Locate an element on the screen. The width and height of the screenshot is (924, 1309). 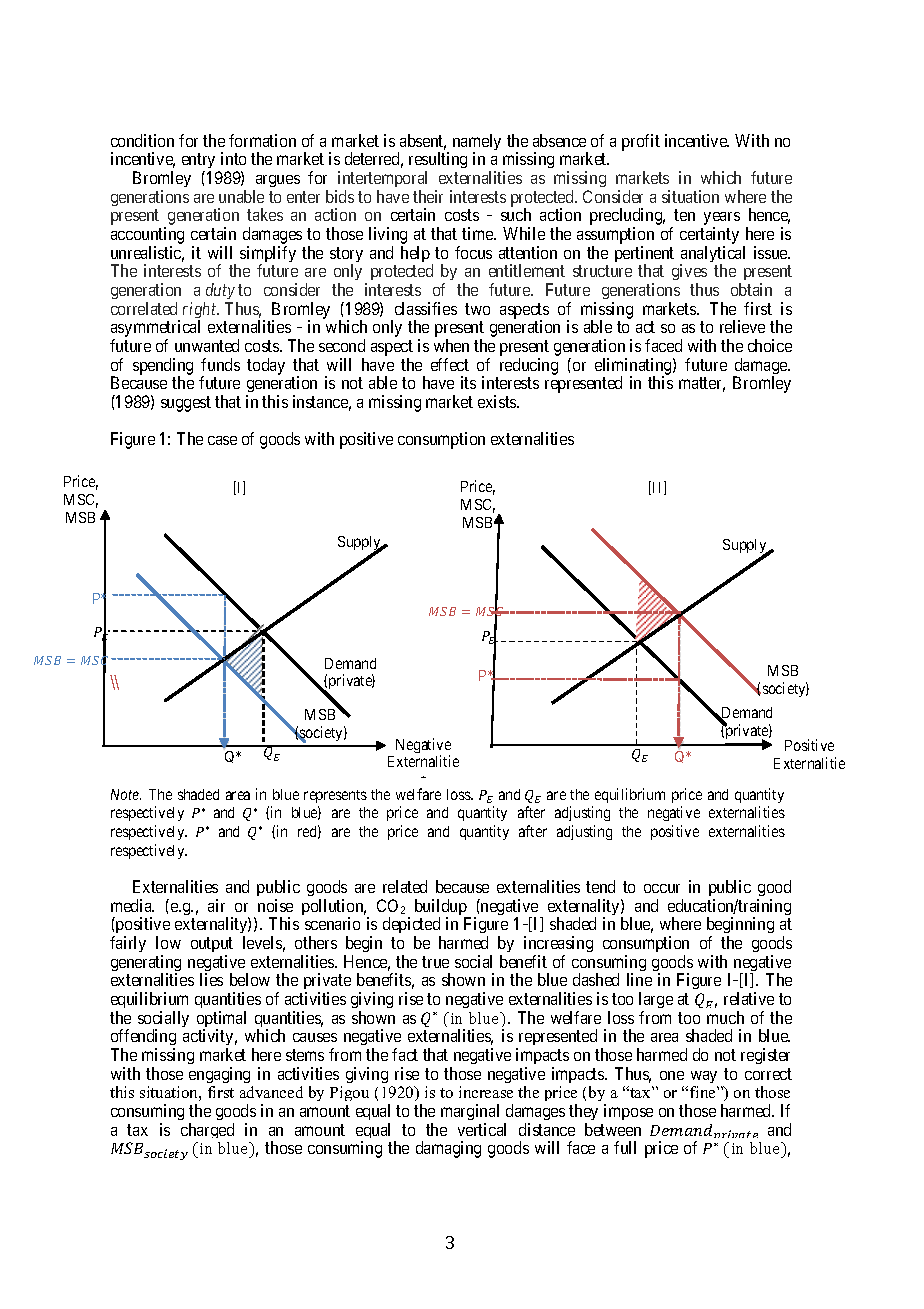
occur is located at coordinates (662, 888).
